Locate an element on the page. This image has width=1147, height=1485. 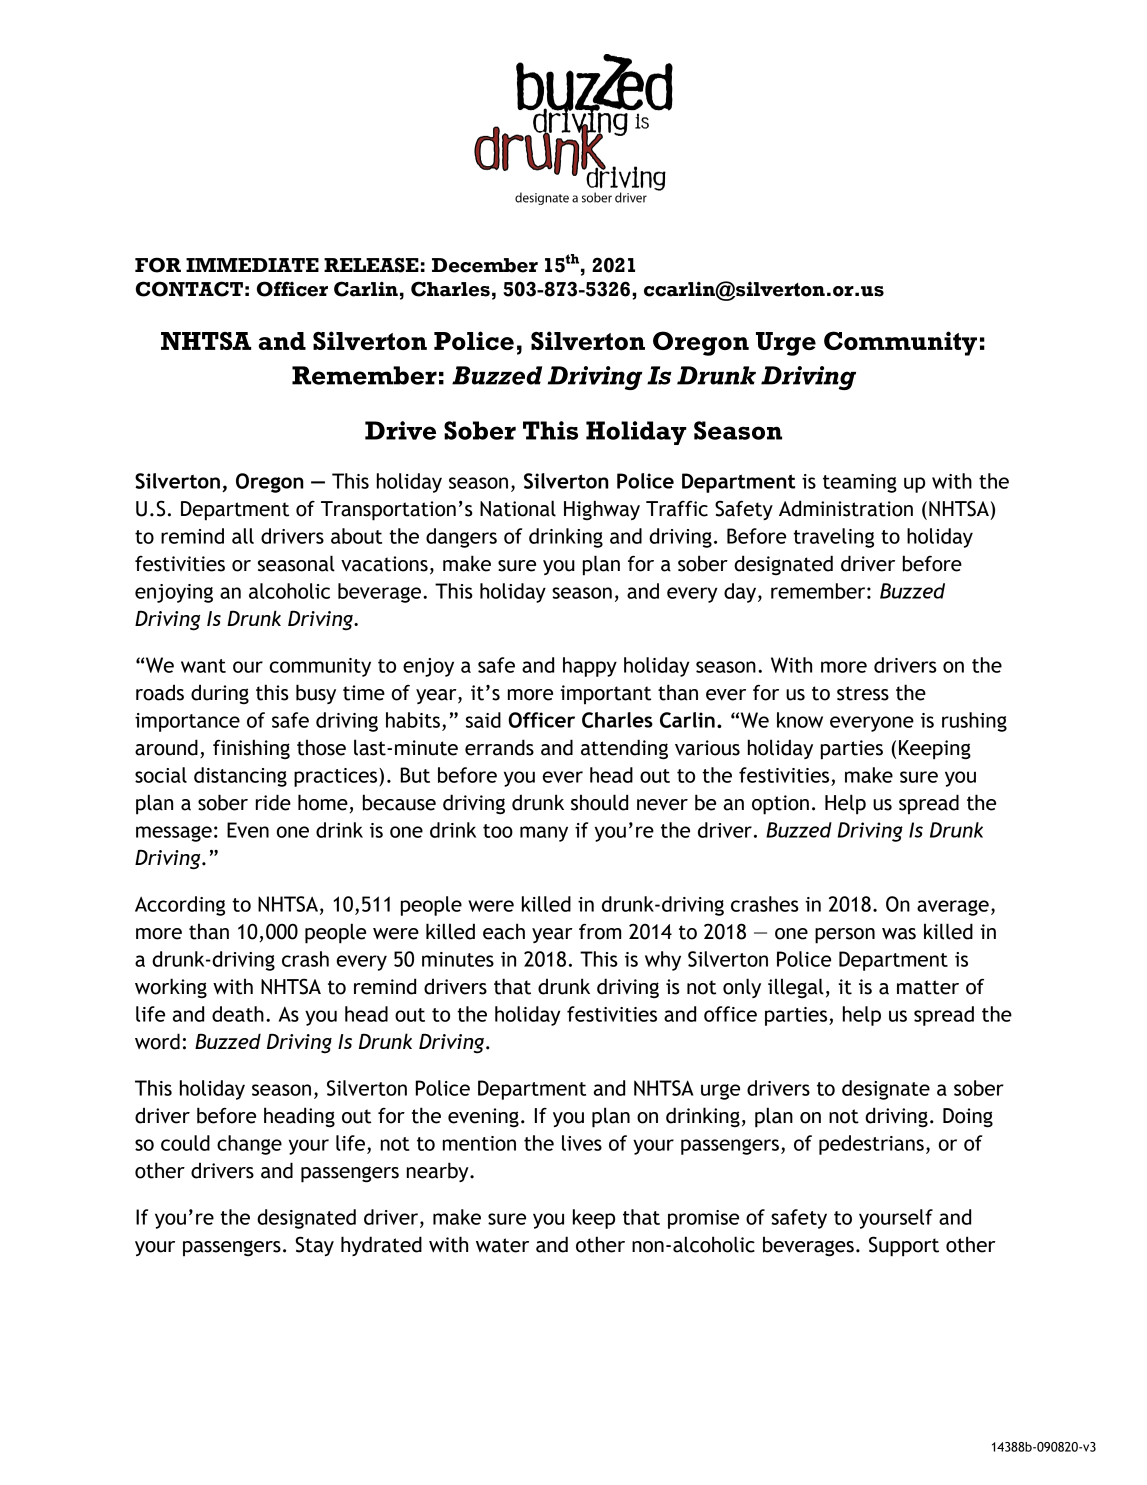
matter is located at coordinates (928, 987).
